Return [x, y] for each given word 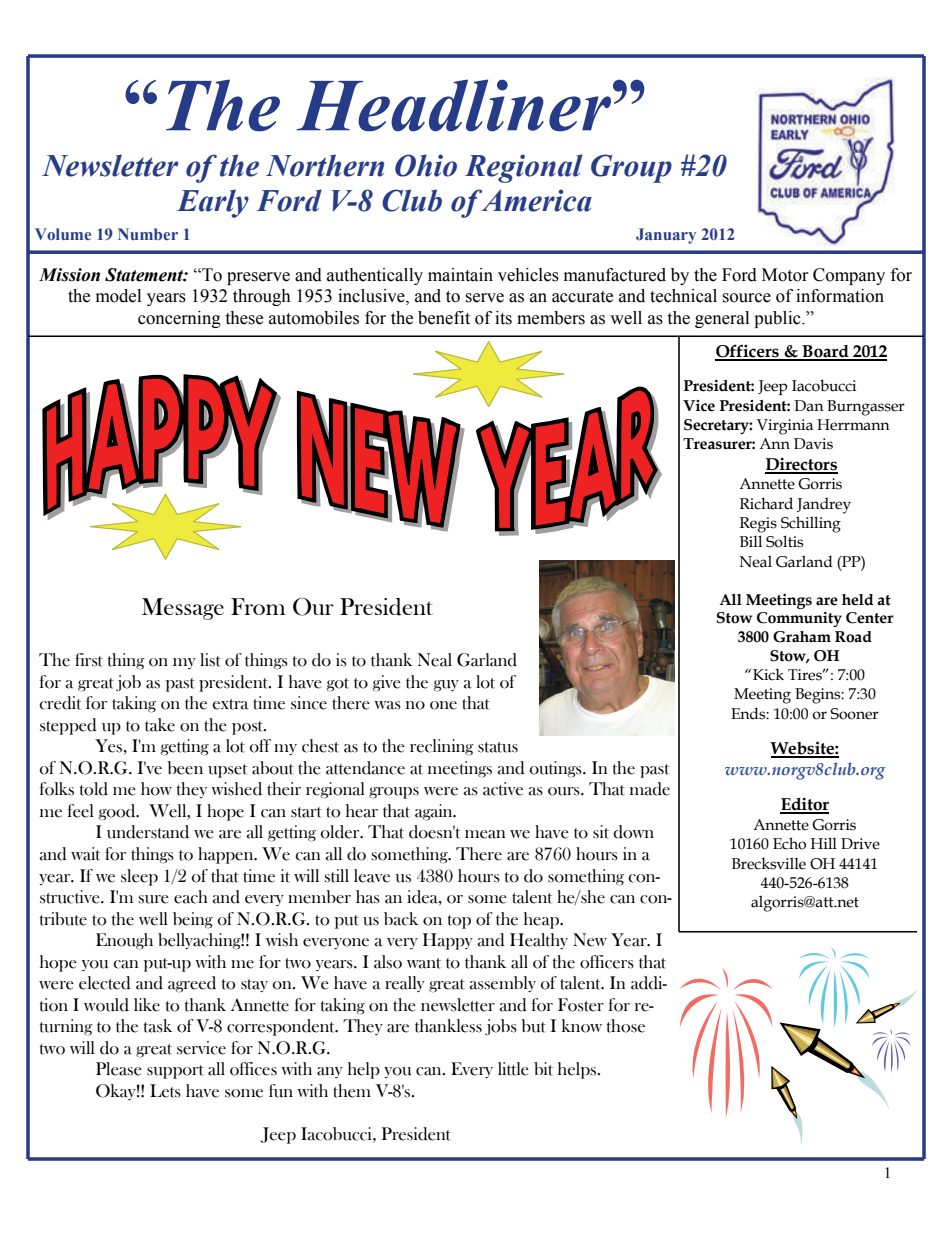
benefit [444, 318]
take [160, 725]
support [175, 1072]
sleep [139, 877]
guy [446, 686]
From [258, 606]
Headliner [454, 105]
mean [485, 834]
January [666, 236]
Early [213, 203]
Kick [768, 674]
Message [183, 609]
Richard [766, 503]
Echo [789, 843]
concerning [179, 319]
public [778, 319]
